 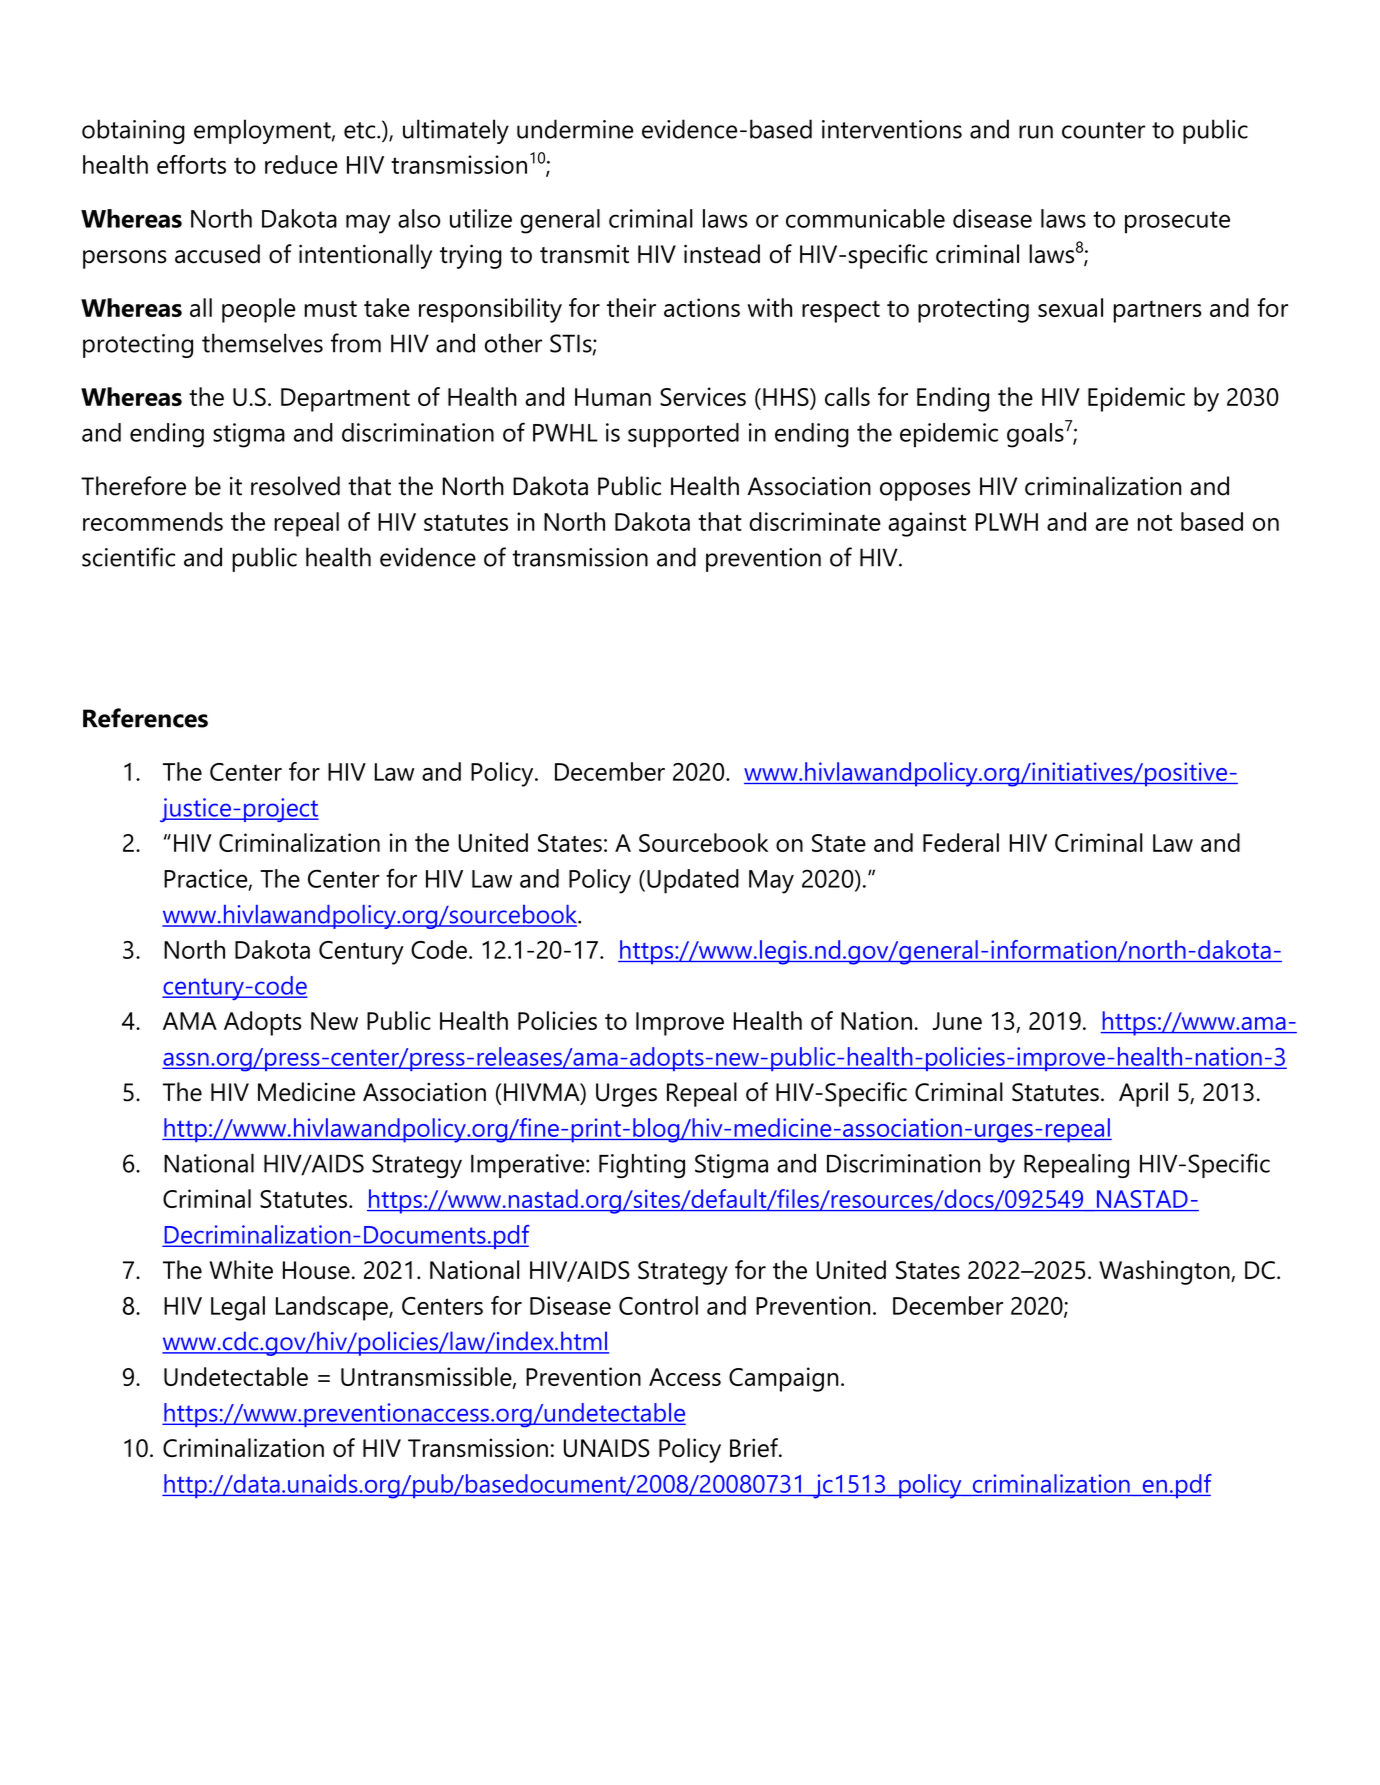 I want to click on undermine, so click(x=575, y=129).
